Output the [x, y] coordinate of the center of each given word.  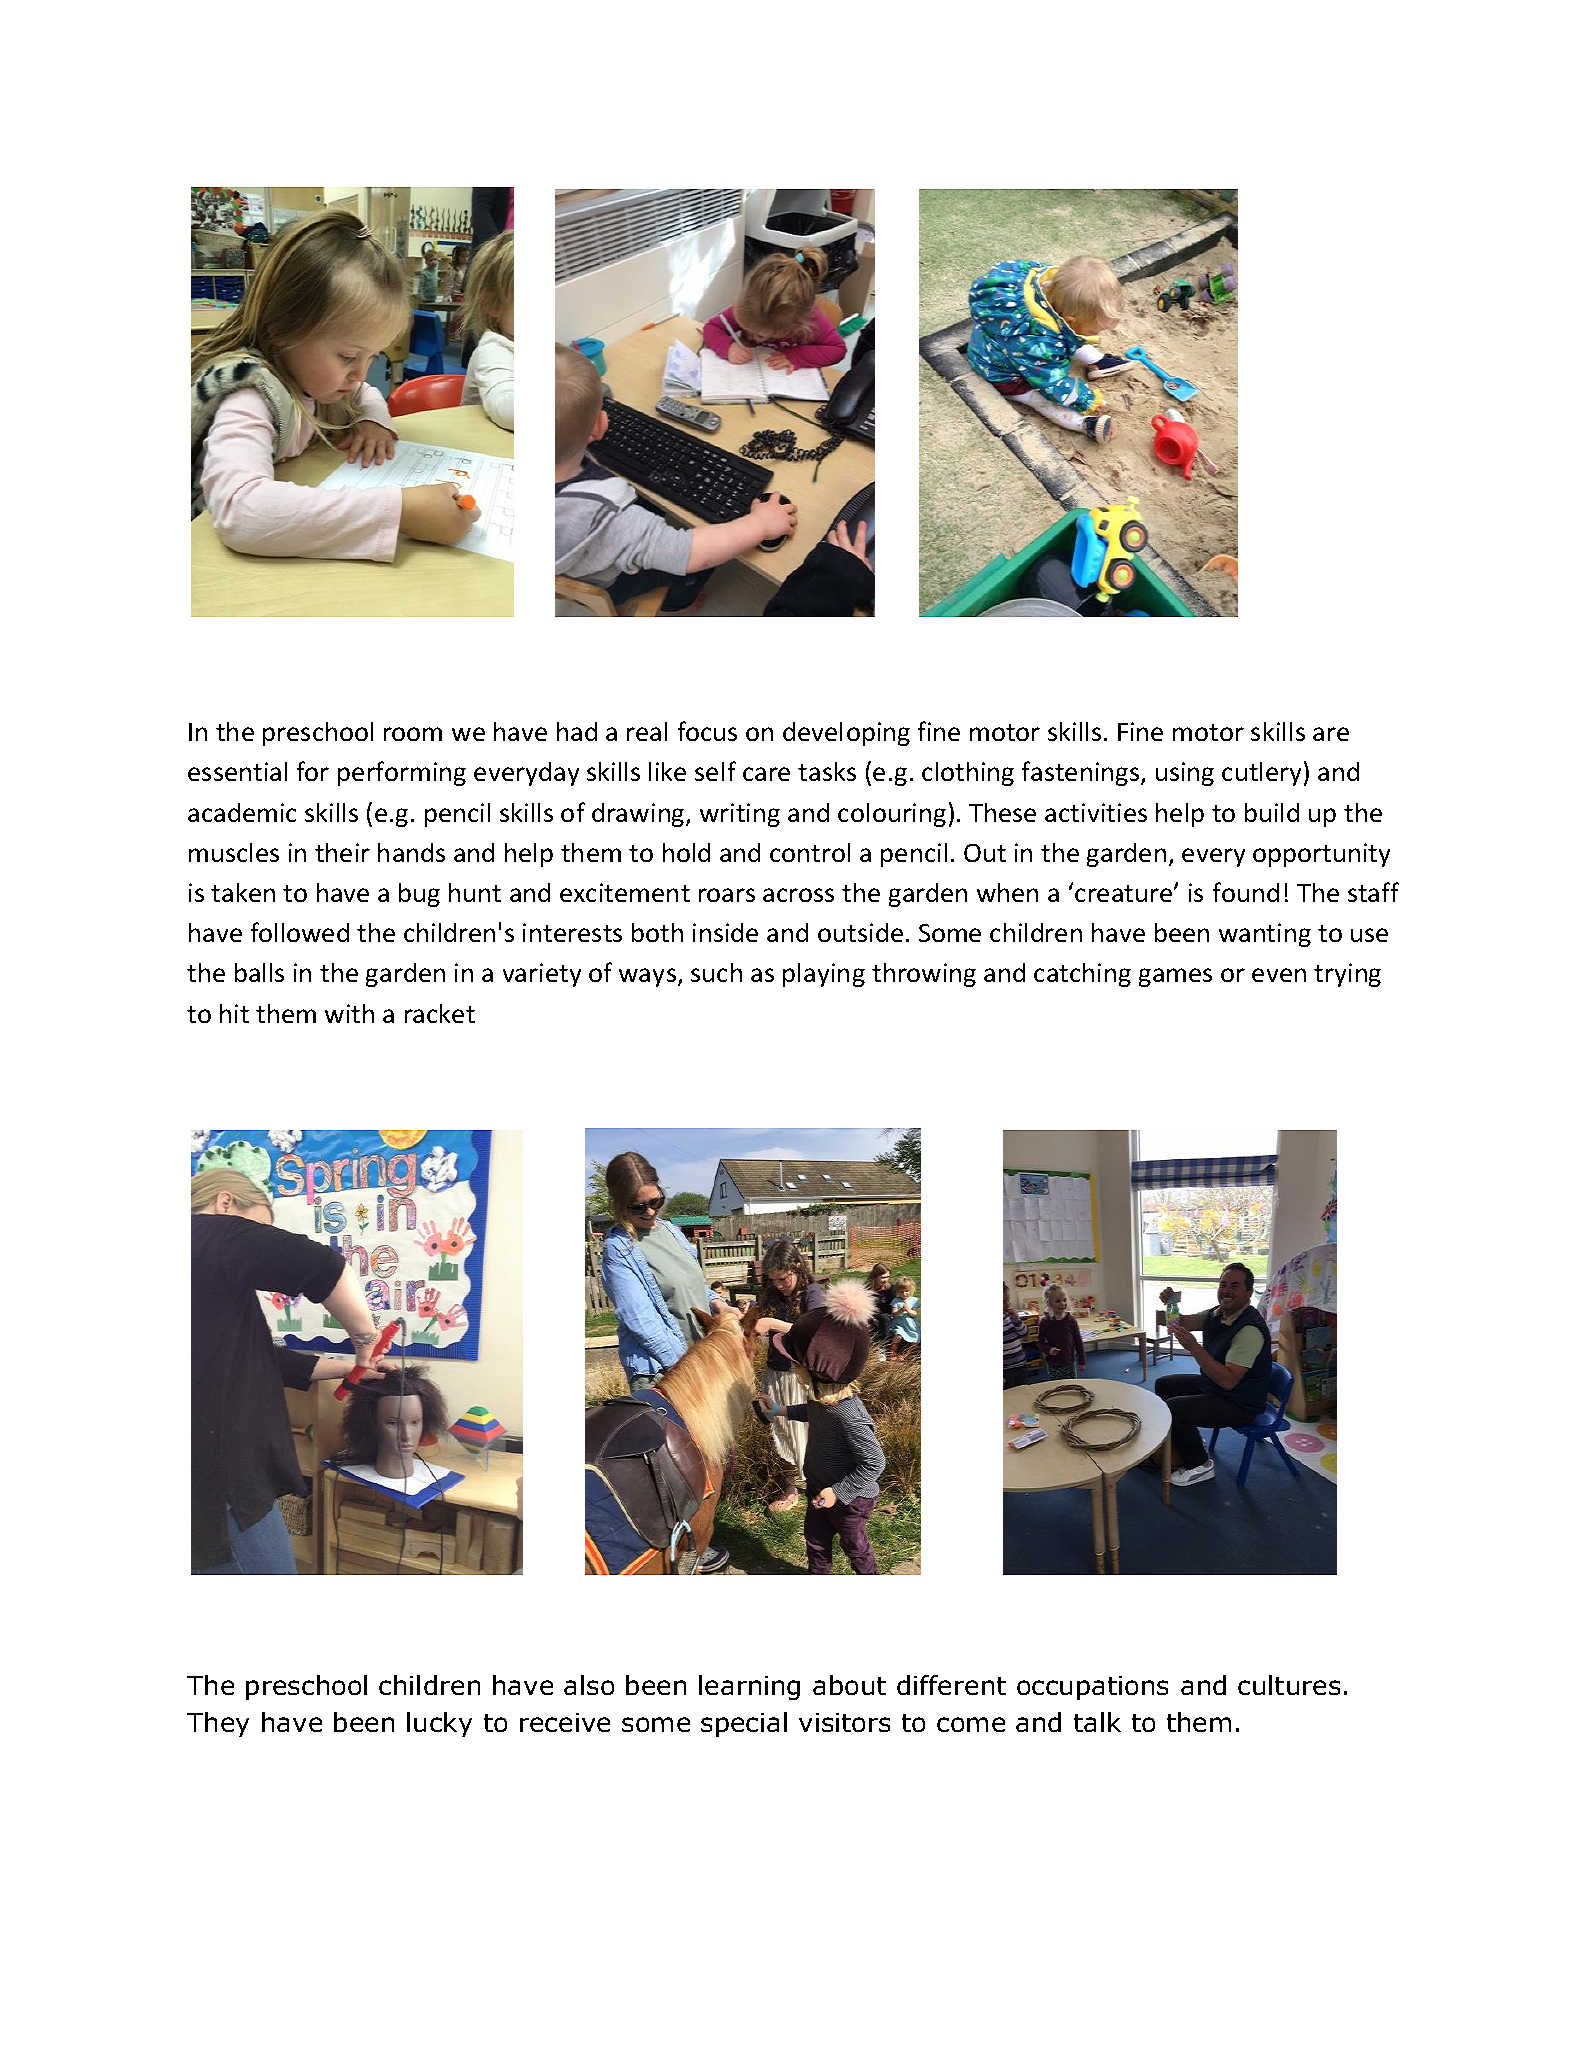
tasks [827, 771]
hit [234, 1013]
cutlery [1261, 774]
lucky [439, 1724]
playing [824, 975]
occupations [1092, 1688]
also [589, 1685]
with [349, 1013]
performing [402, 773]
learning [749, 1687]
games [1175, 977]
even [1279, 975]
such [716, 972]
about [849, 1685]
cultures [1289, 1685]
